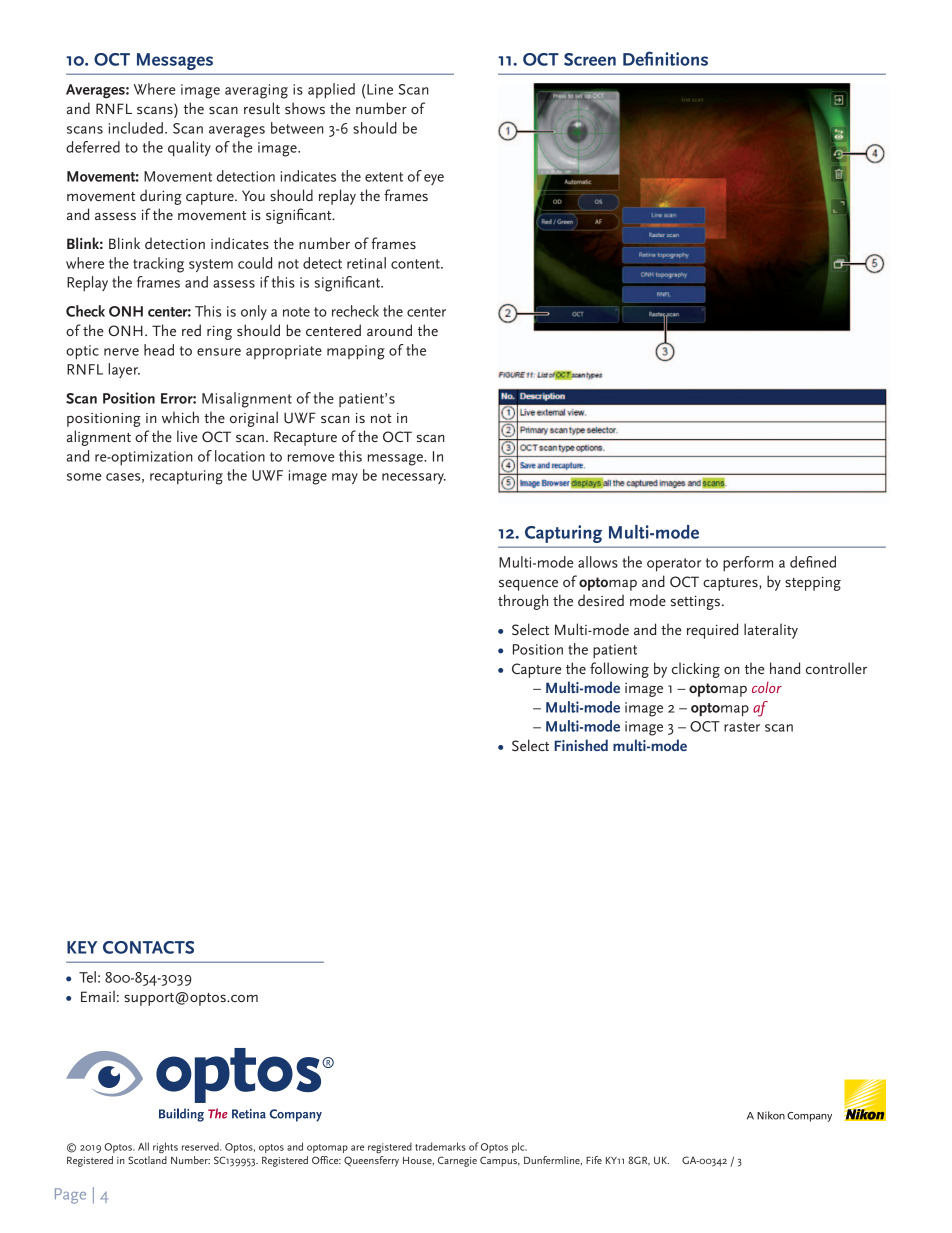 The image size is (952, 1233). I want to click on perform, so click(748, 563).
